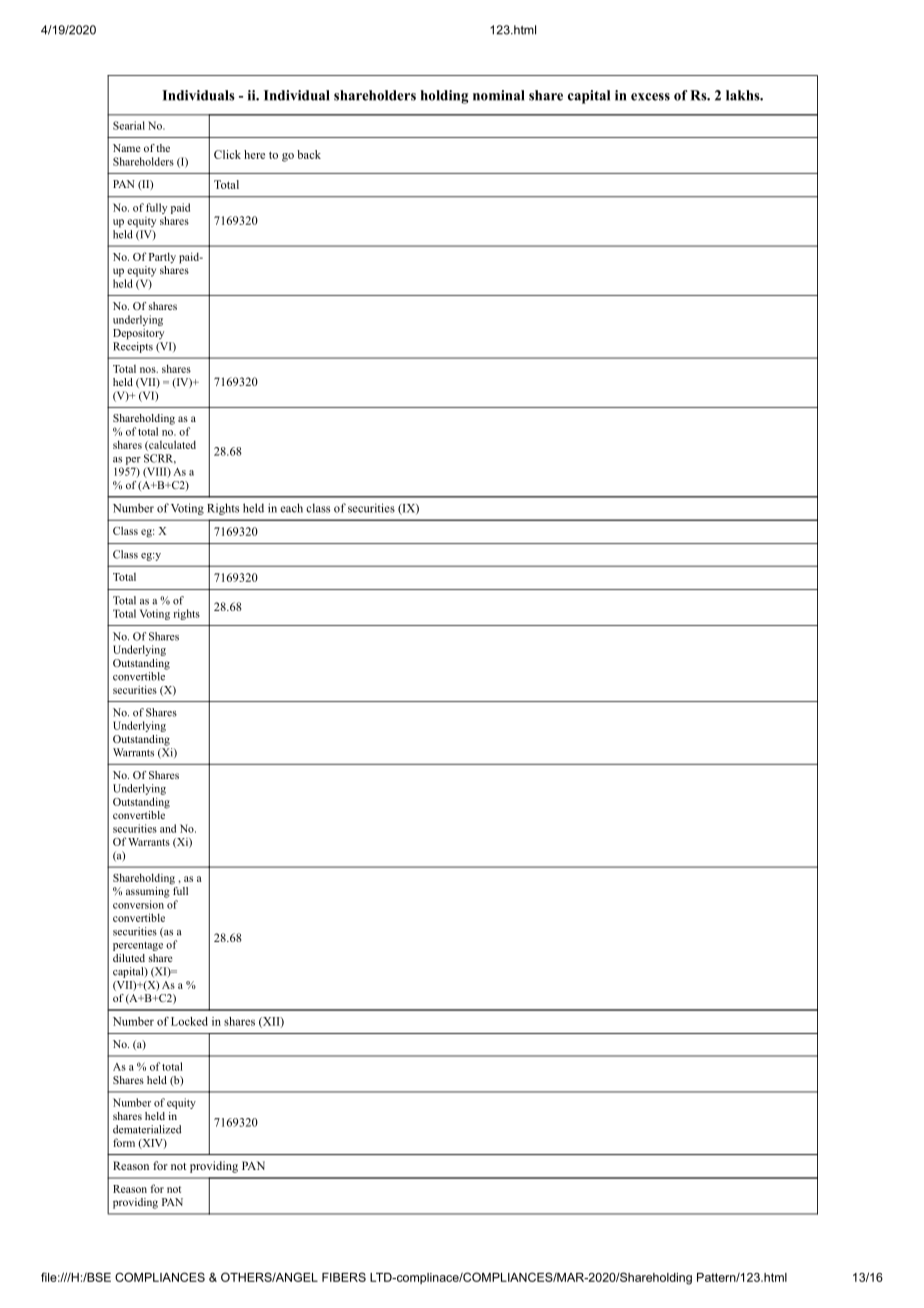  Describe the element at coordinates (499, 95) in the image. I see `nominal` at that location.
